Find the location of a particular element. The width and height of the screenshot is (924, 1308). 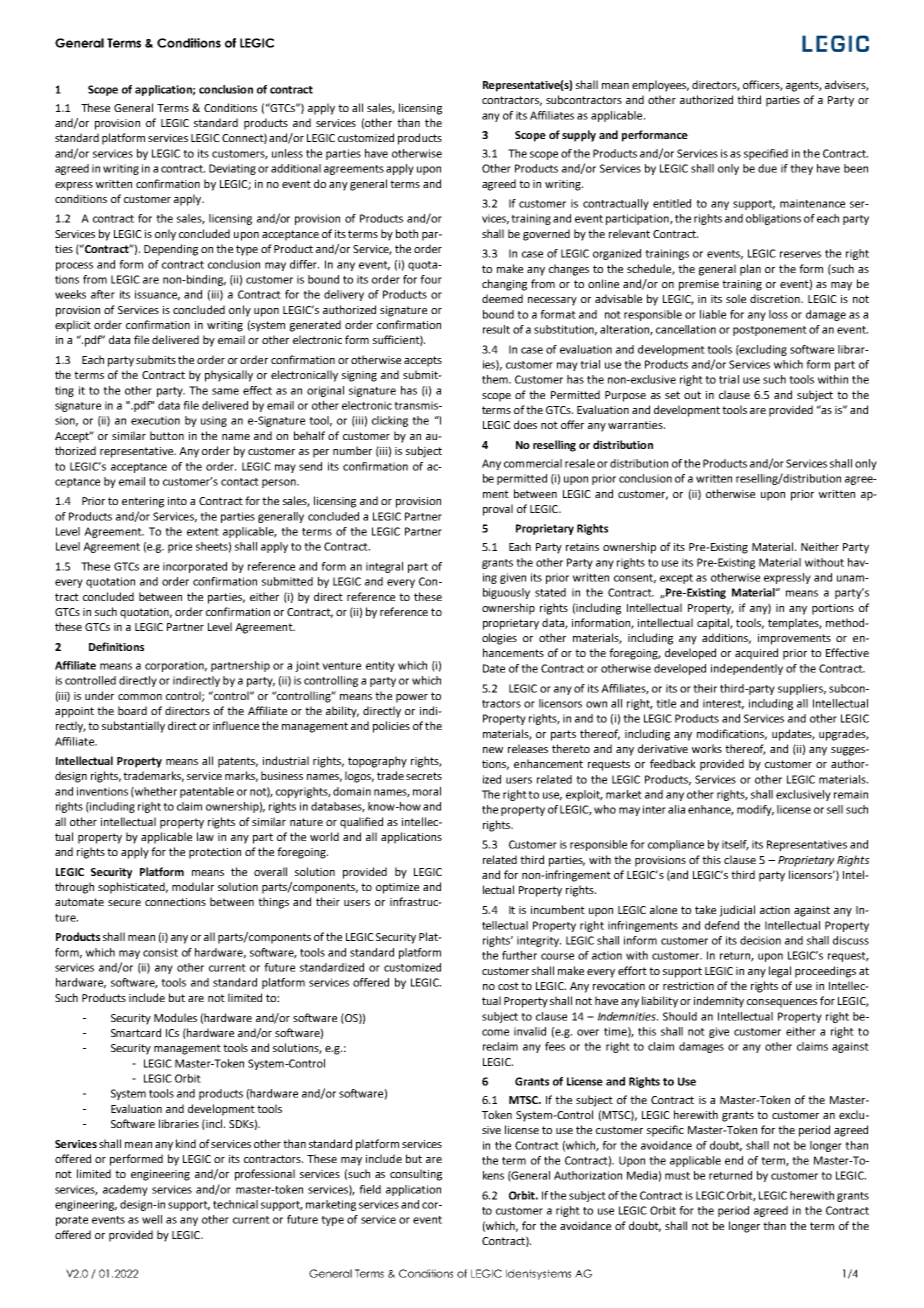

consist is located at coordinates (160, 952).
